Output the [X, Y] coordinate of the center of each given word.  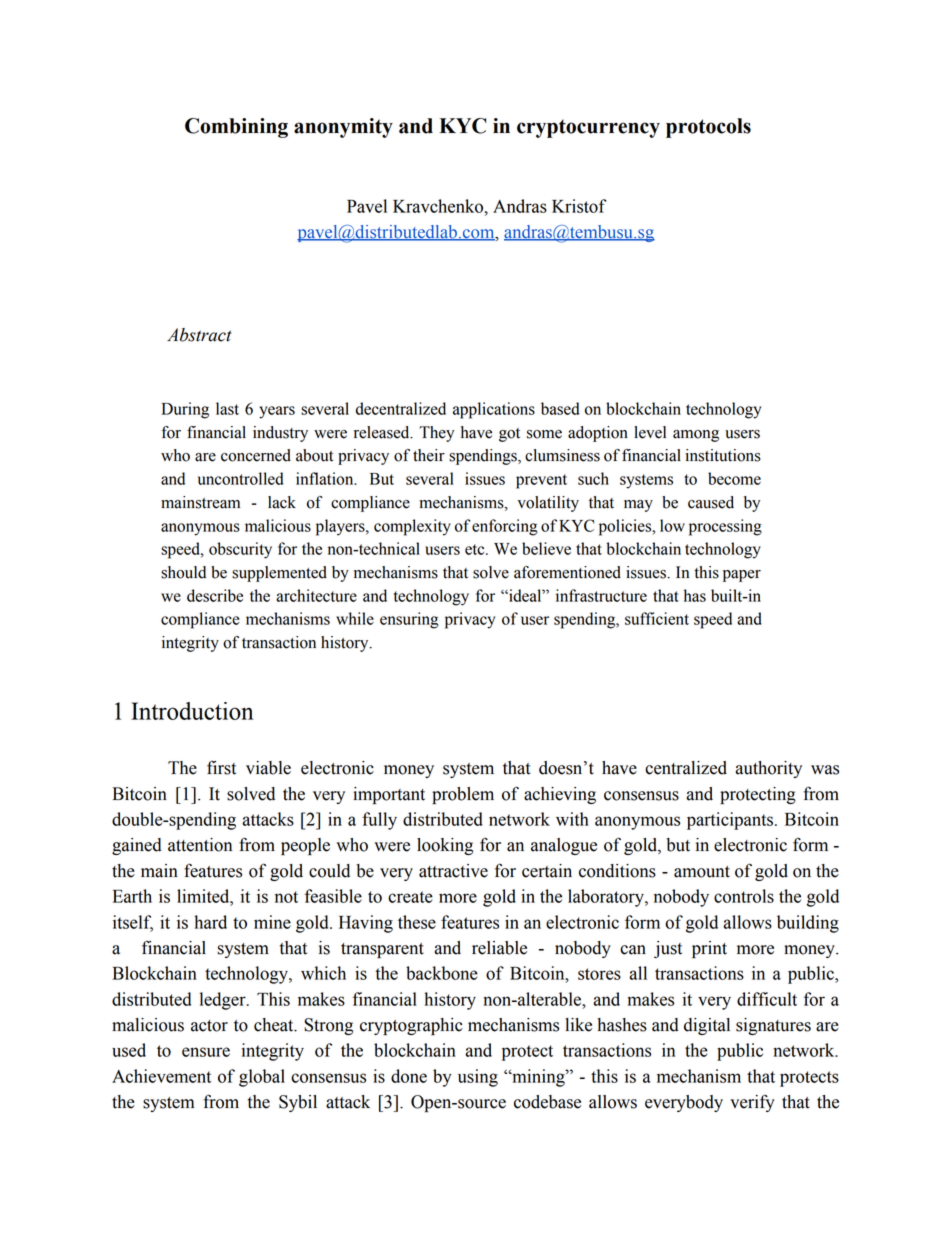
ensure [206, 1052]
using [478, 1078]
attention [200, 845]
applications [494, 410]
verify [752, 1103]
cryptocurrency [588, 128]
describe [215, 595]
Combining [236, 128]
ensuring [409, 620]
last [227, 408]
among [696, 436]
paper [742, 576]
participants [730, 821]
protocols [708, 128]
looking [445, 846]
